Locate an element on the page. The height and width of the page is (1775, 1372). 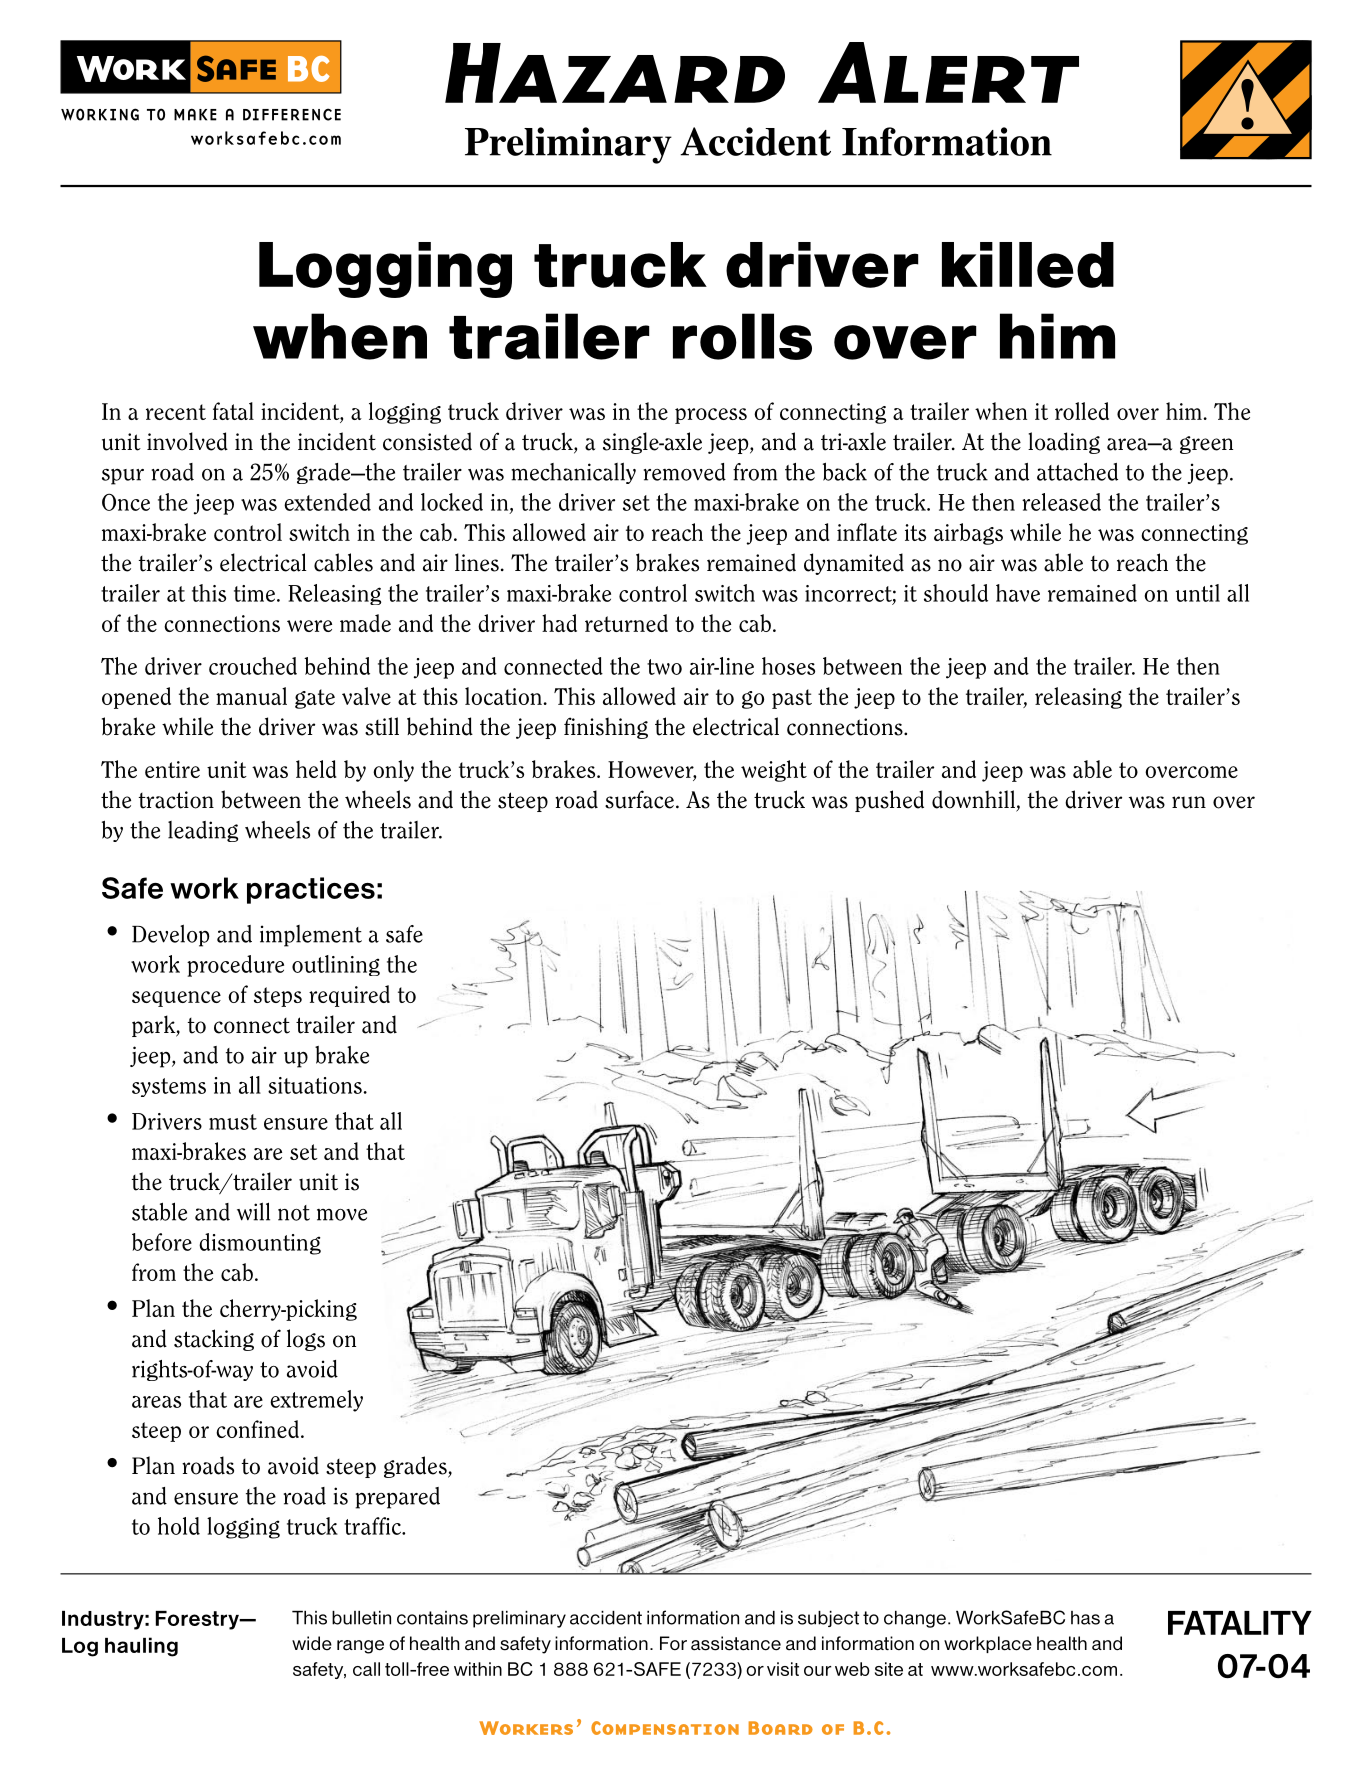
must is located at coordinates (233, 1122).
